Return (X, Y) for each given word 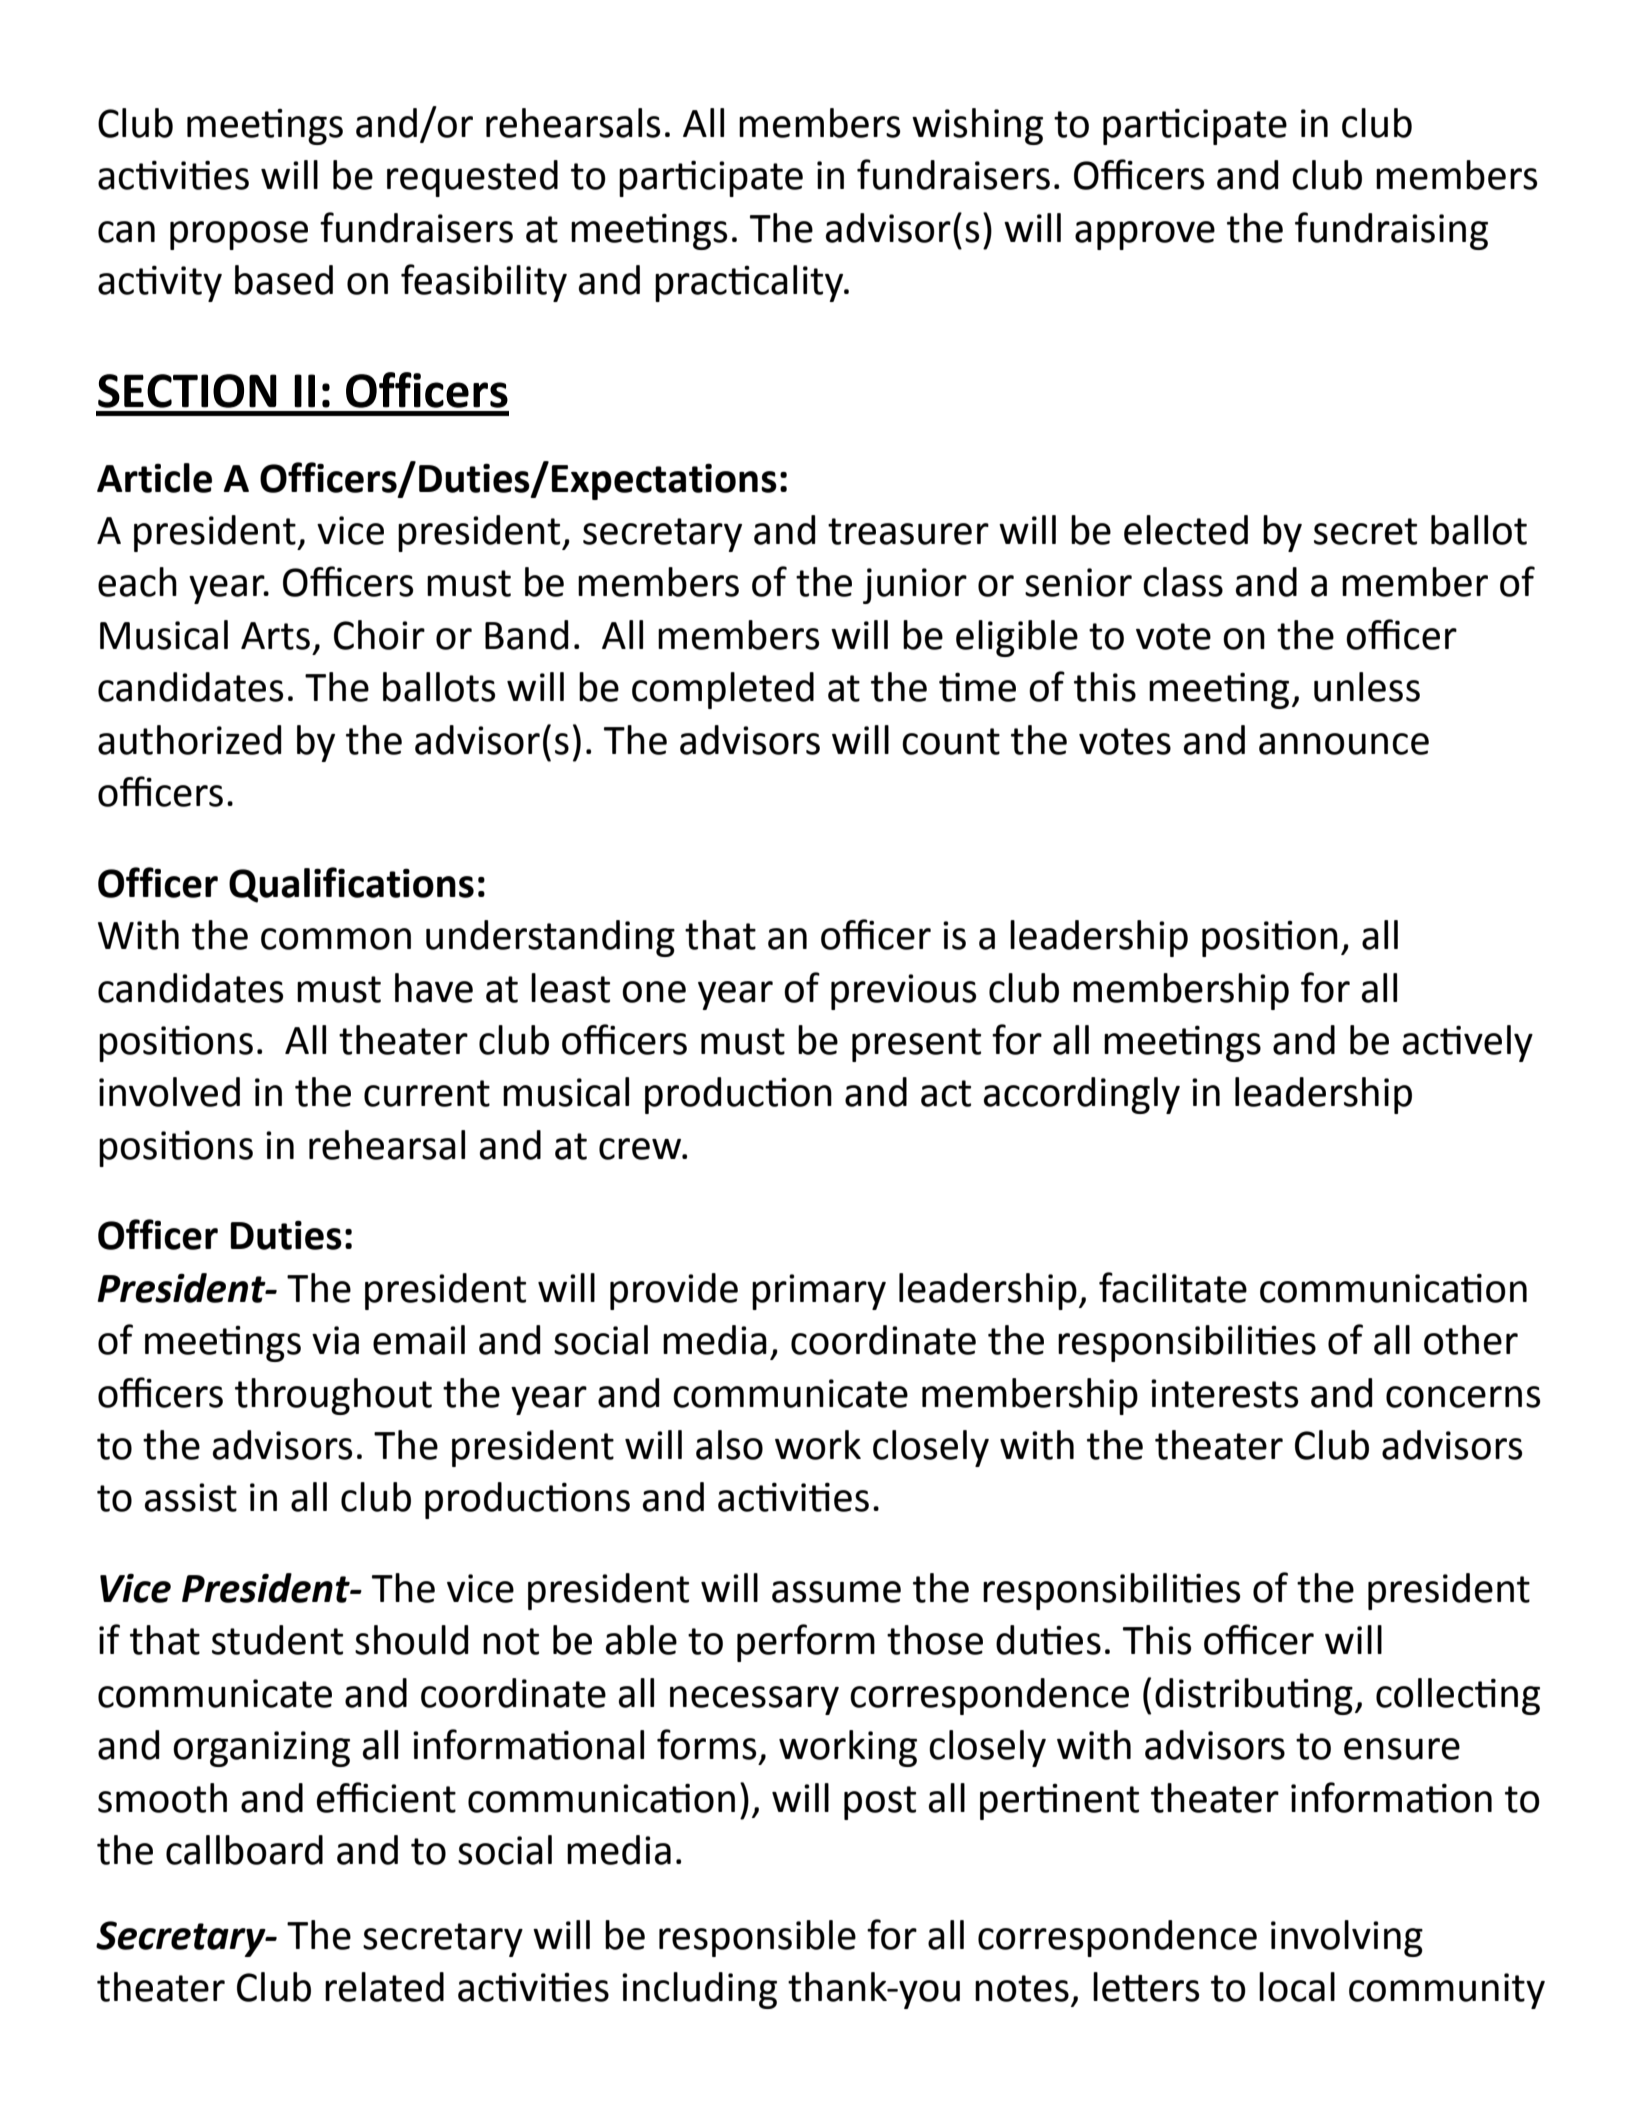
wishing (977, 126)
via (335, 1340)
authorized (189, 740)
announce (1344, 744)
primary (819, 1292)
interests (1224, 1393)
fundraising (1391, 231)
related (384, 1987)
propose (239, 235)
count (951, 741)
